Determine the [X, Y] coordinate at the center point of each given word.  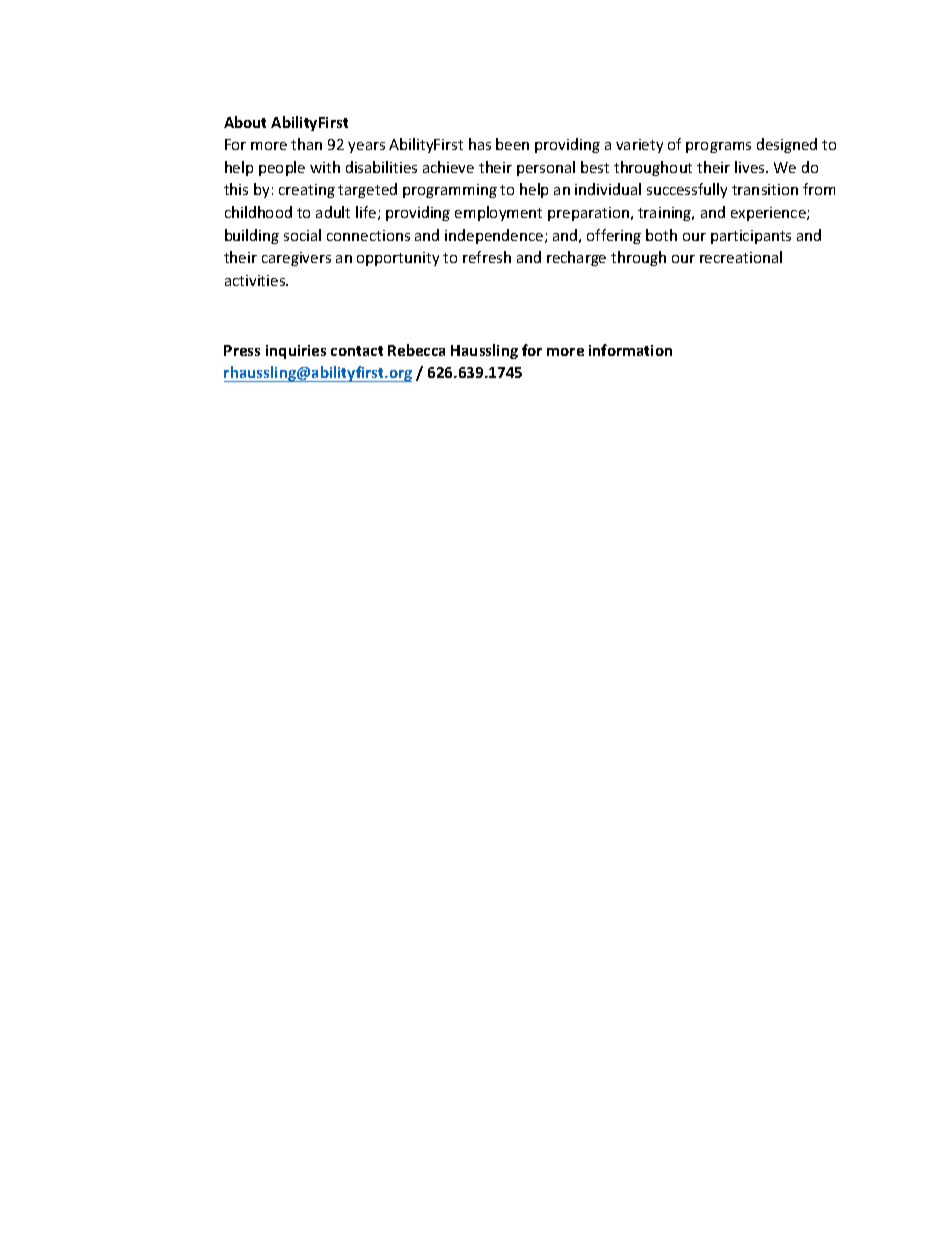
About [245, 122]
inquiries [296, 352]
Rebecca [416, 350]
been [512, 144]
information [630, 350]
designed [787, 145]
